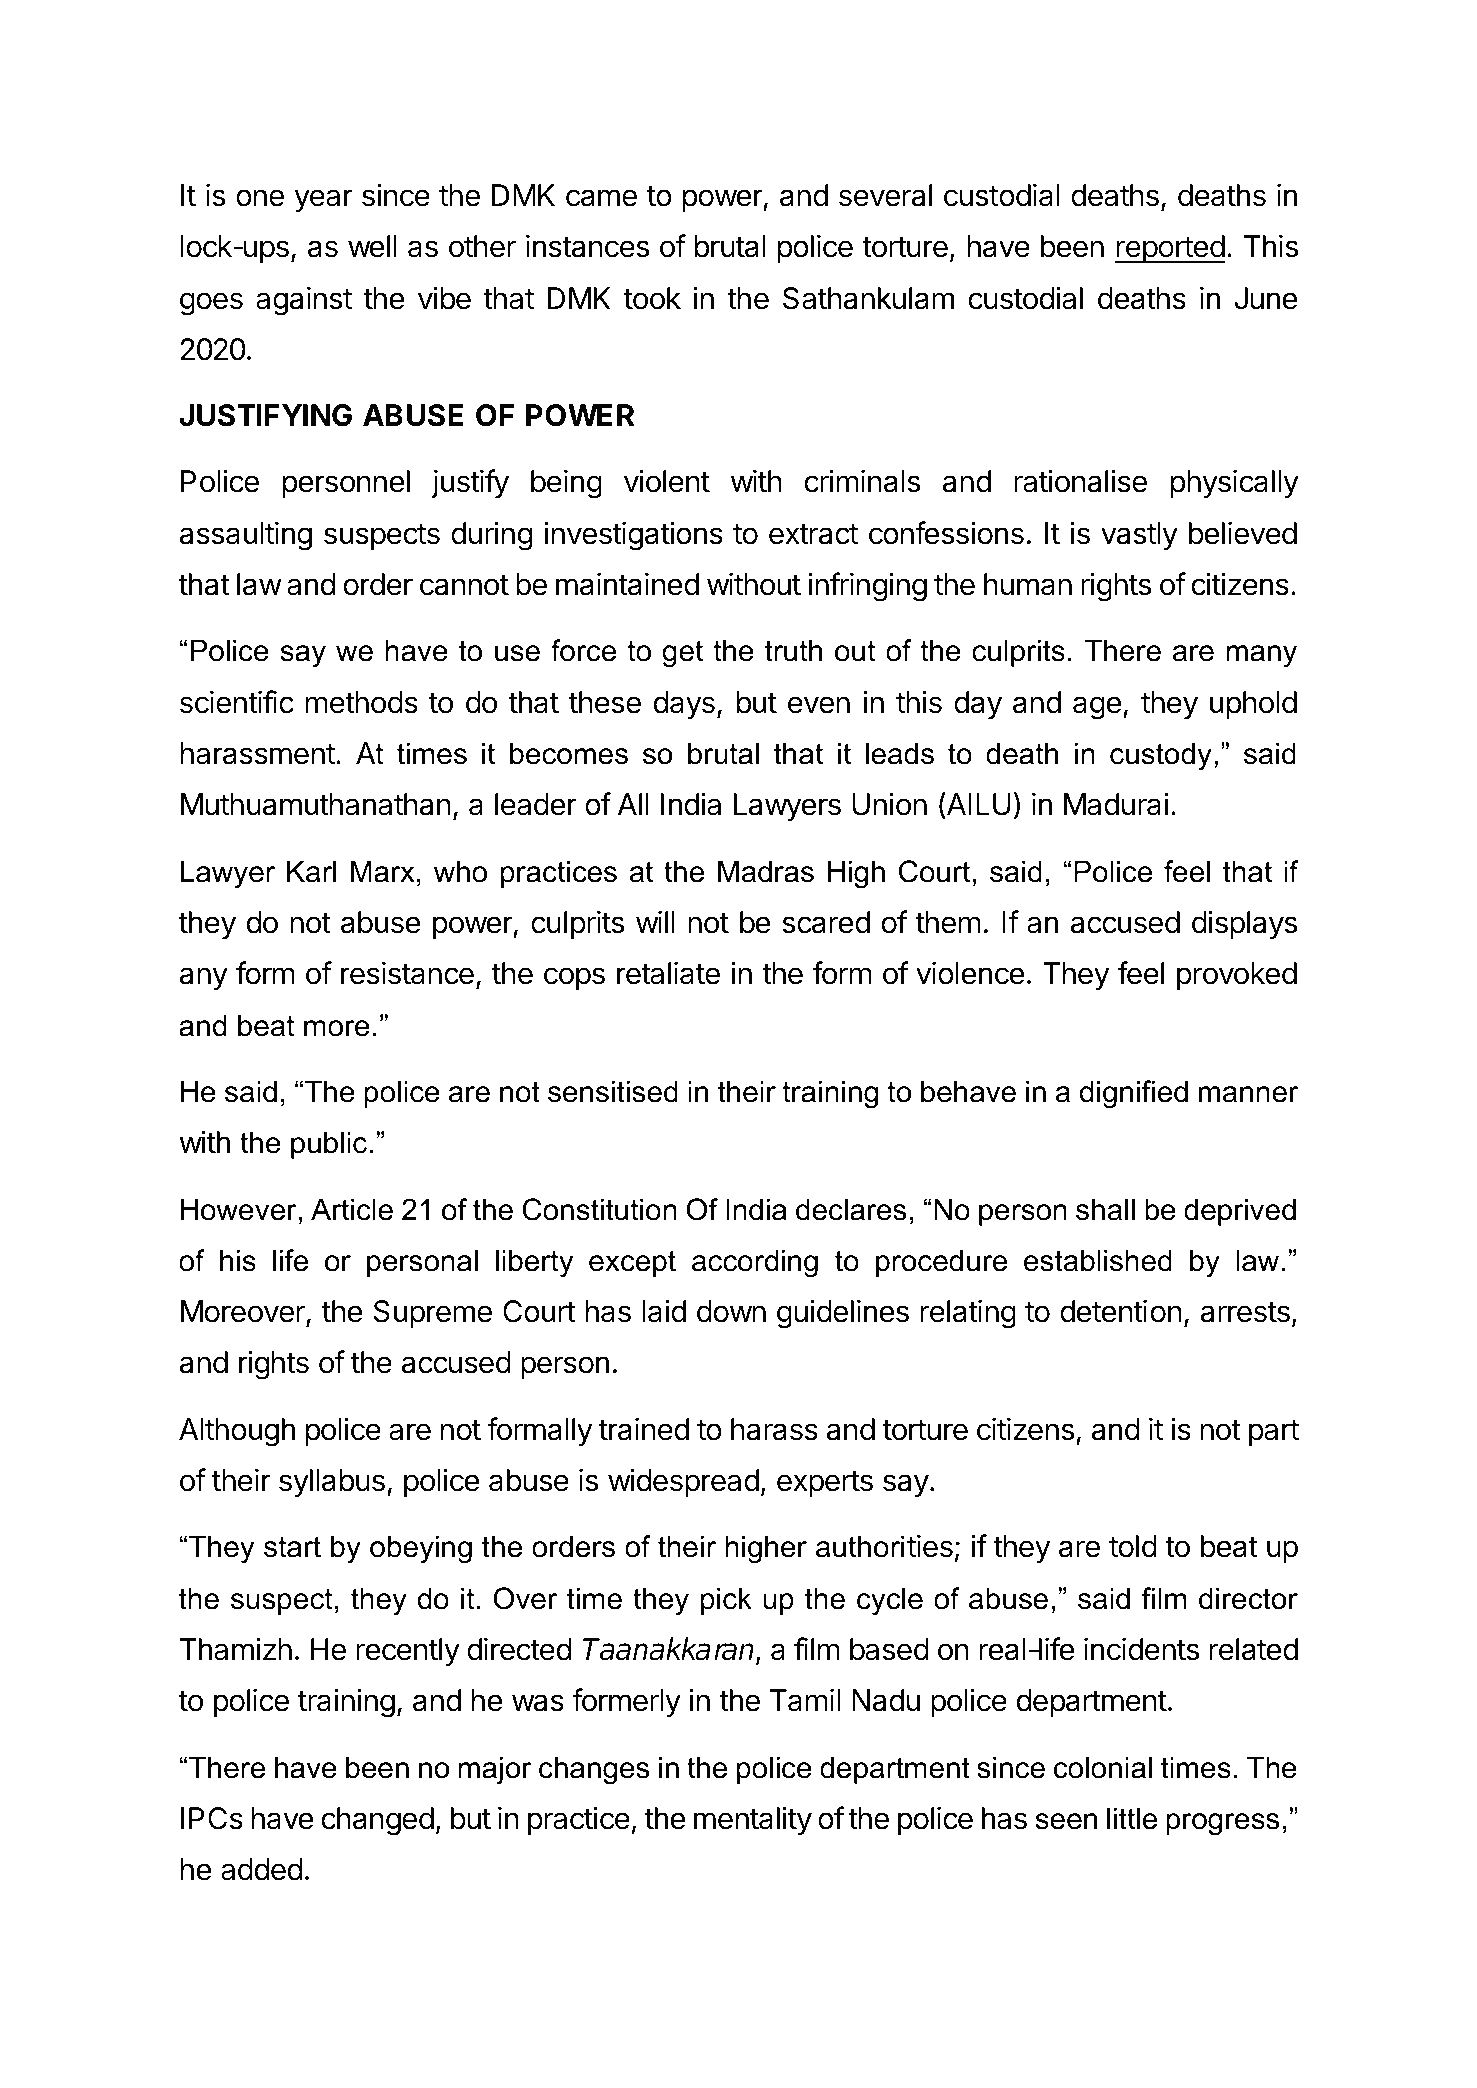 This screenshot has height=2088, width=1477. Describe the element at coordinates (372, 246) in the screenshot. I see `well` at that location.
